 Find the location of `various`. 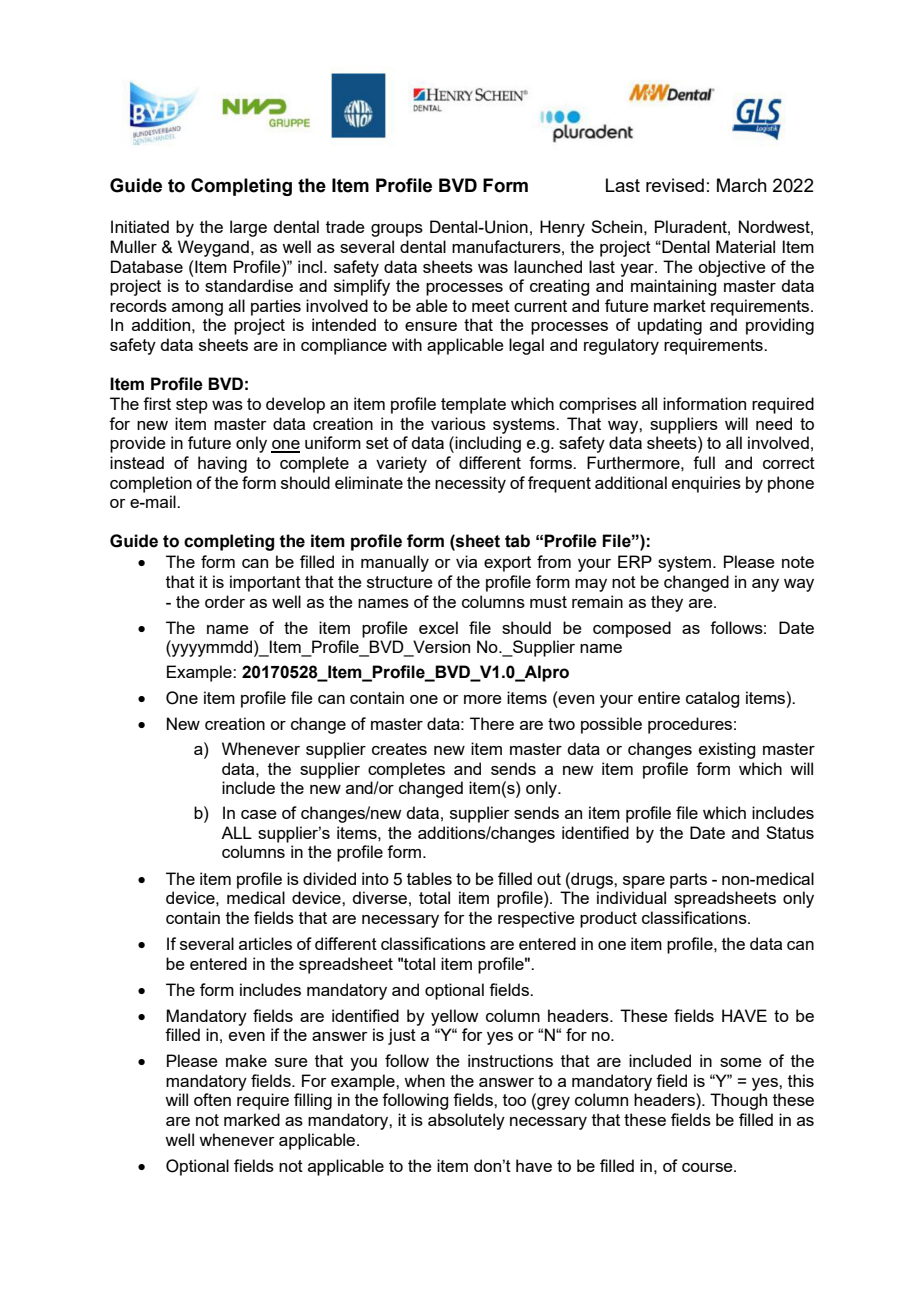

various is located at coordinates (458, 423).
